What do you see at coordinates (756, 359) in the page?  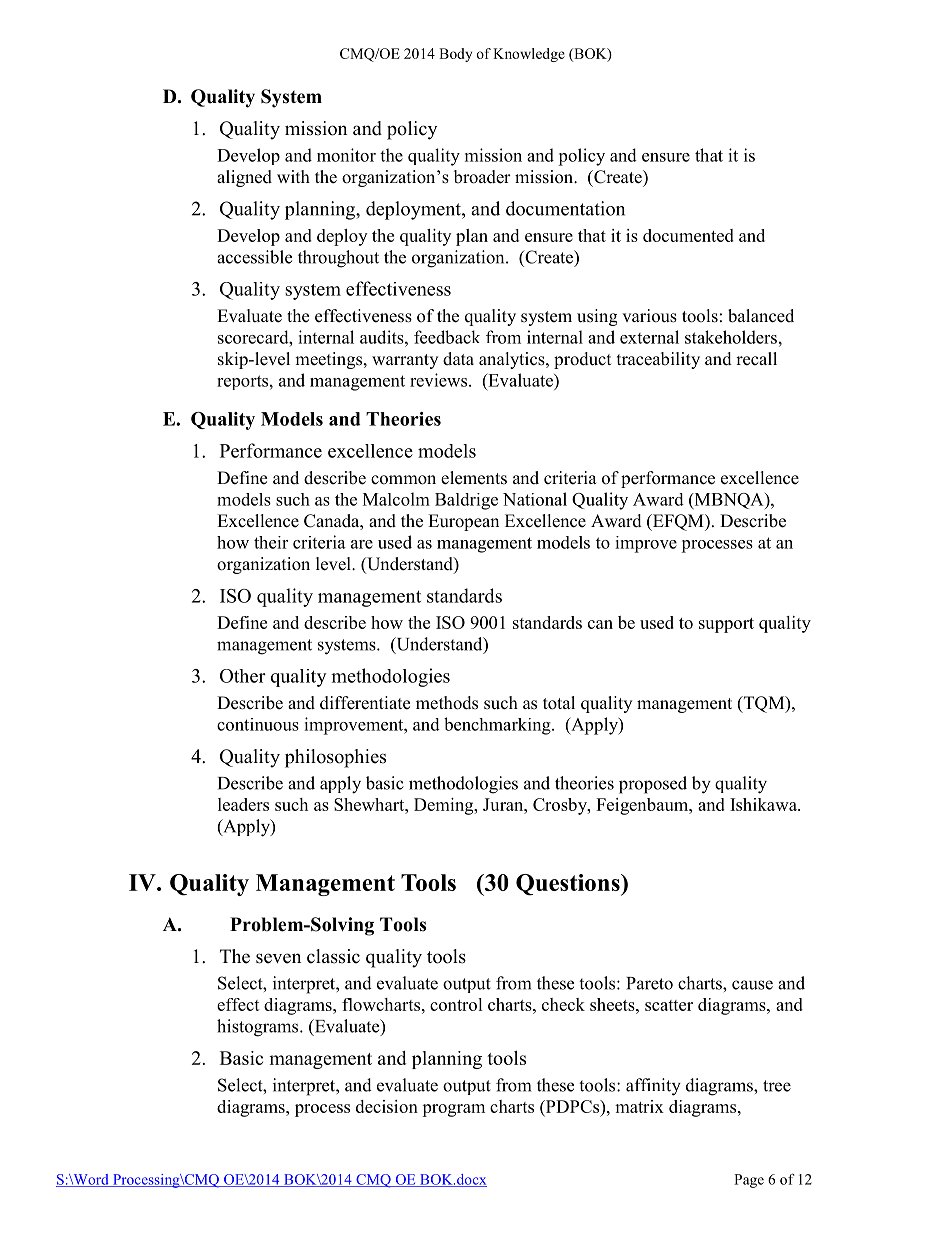 I see `recall` at bounding box center [756, 359].
